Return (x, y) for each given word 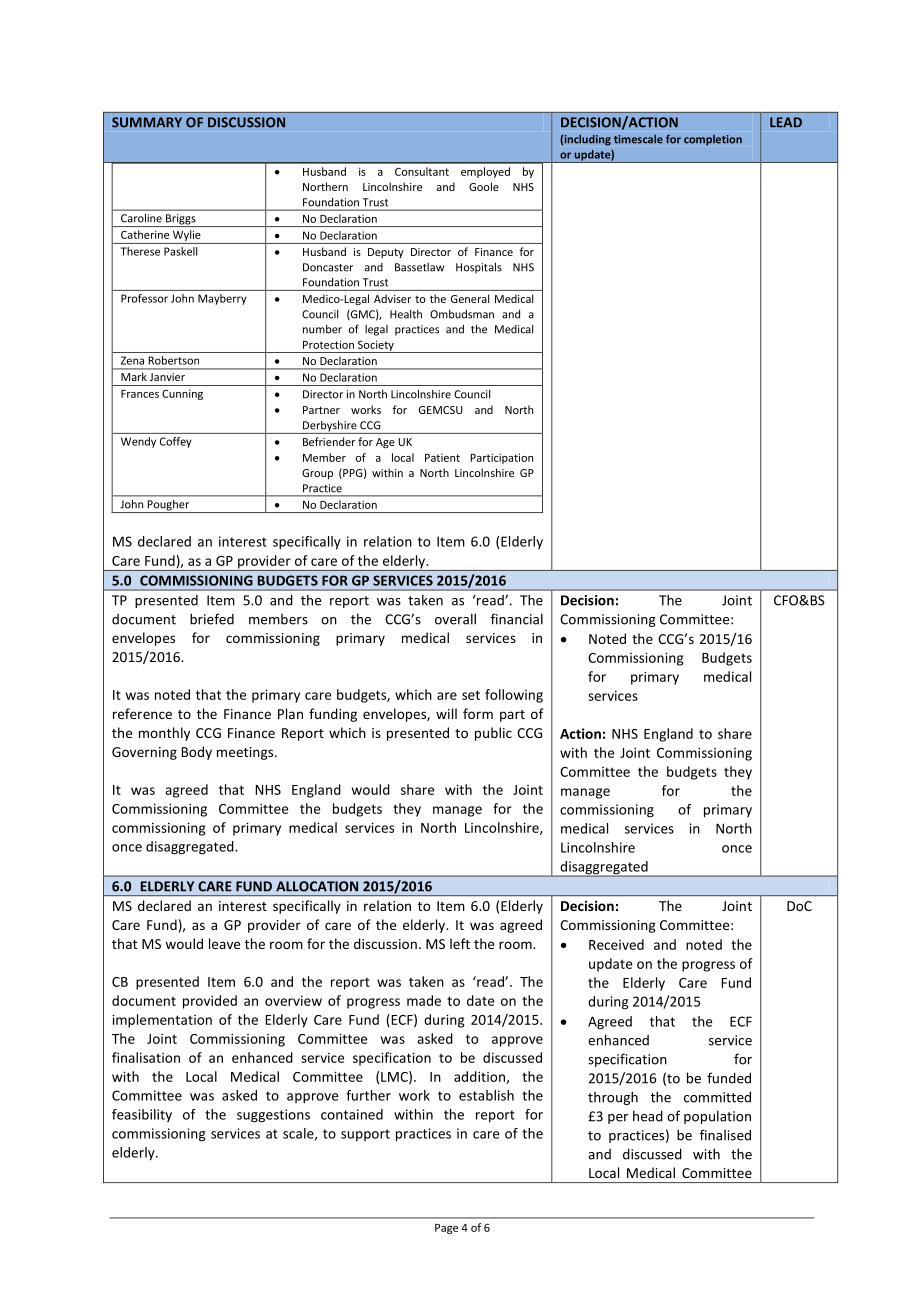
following (514, 696)
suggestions (273, 1116)
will (446, 713)
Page (446, 1229)
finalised (725, 1135)
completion (713, 140)
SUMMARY (147, 122)
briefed (212, 619)
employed (485, 172)
